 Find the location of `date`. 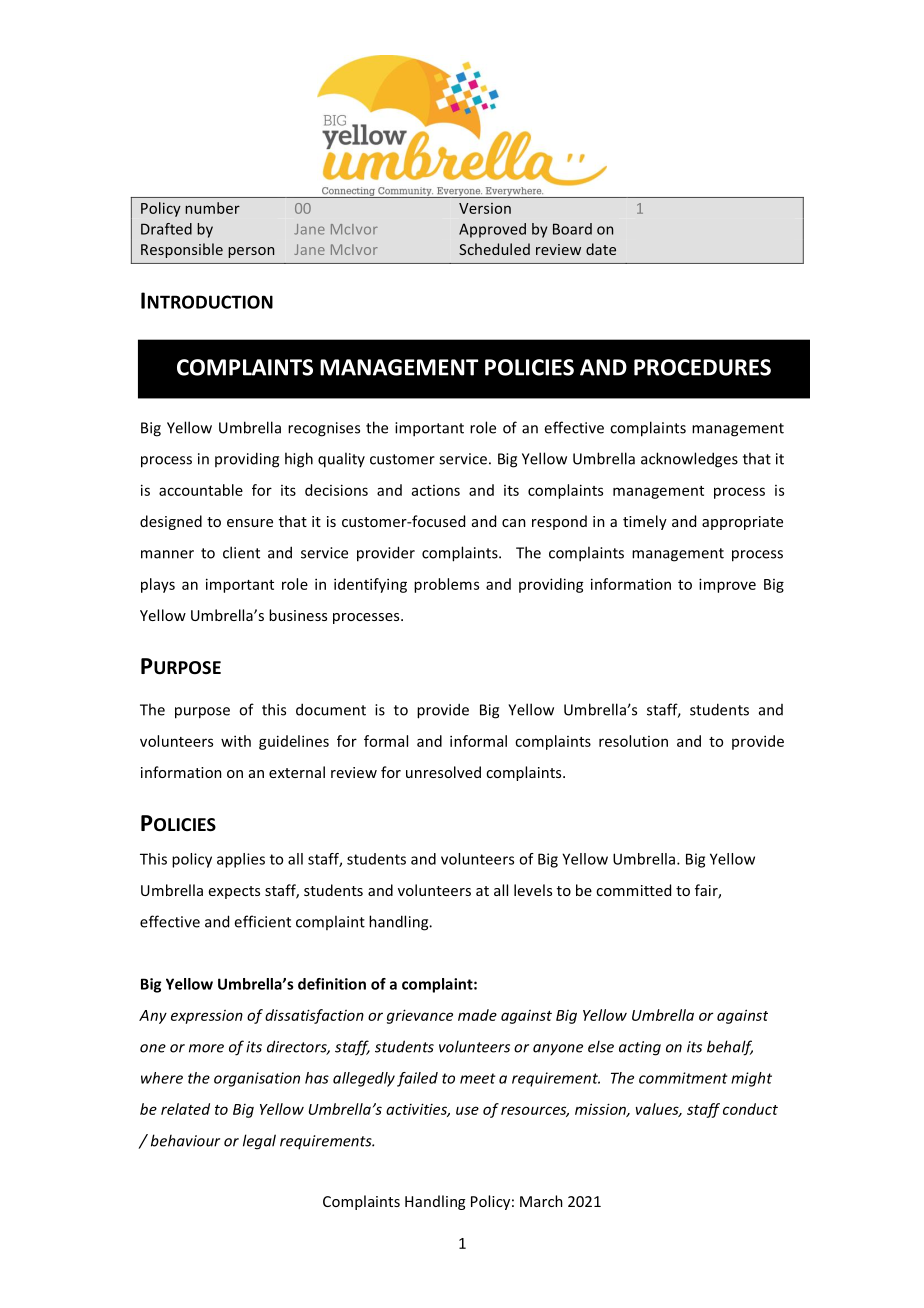

date is located at coordinates (601, 249).
